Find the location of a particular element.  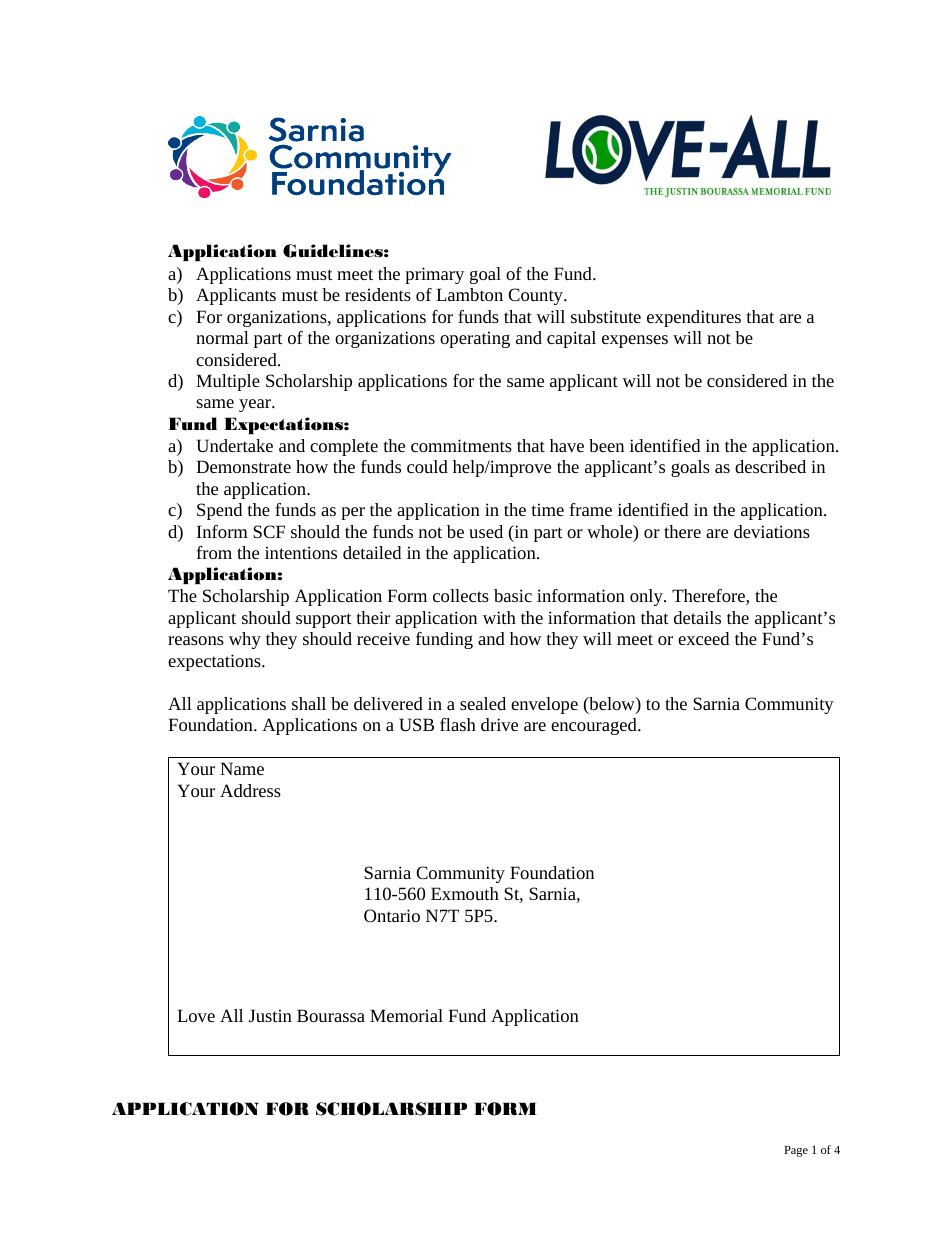

SCF is located at coordinates (269, 531).
